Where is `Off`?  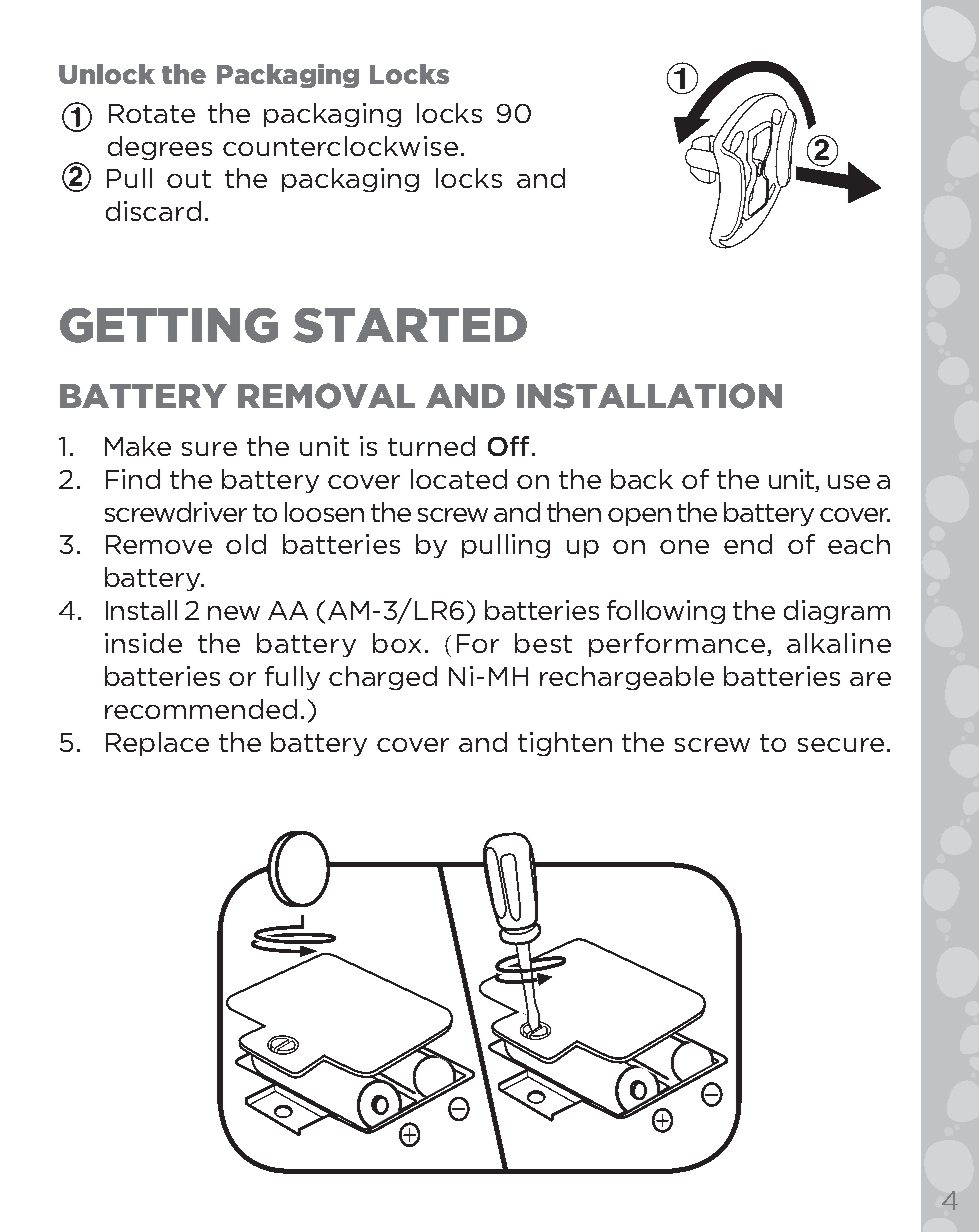
Off is located at coordinates (508, 446).
